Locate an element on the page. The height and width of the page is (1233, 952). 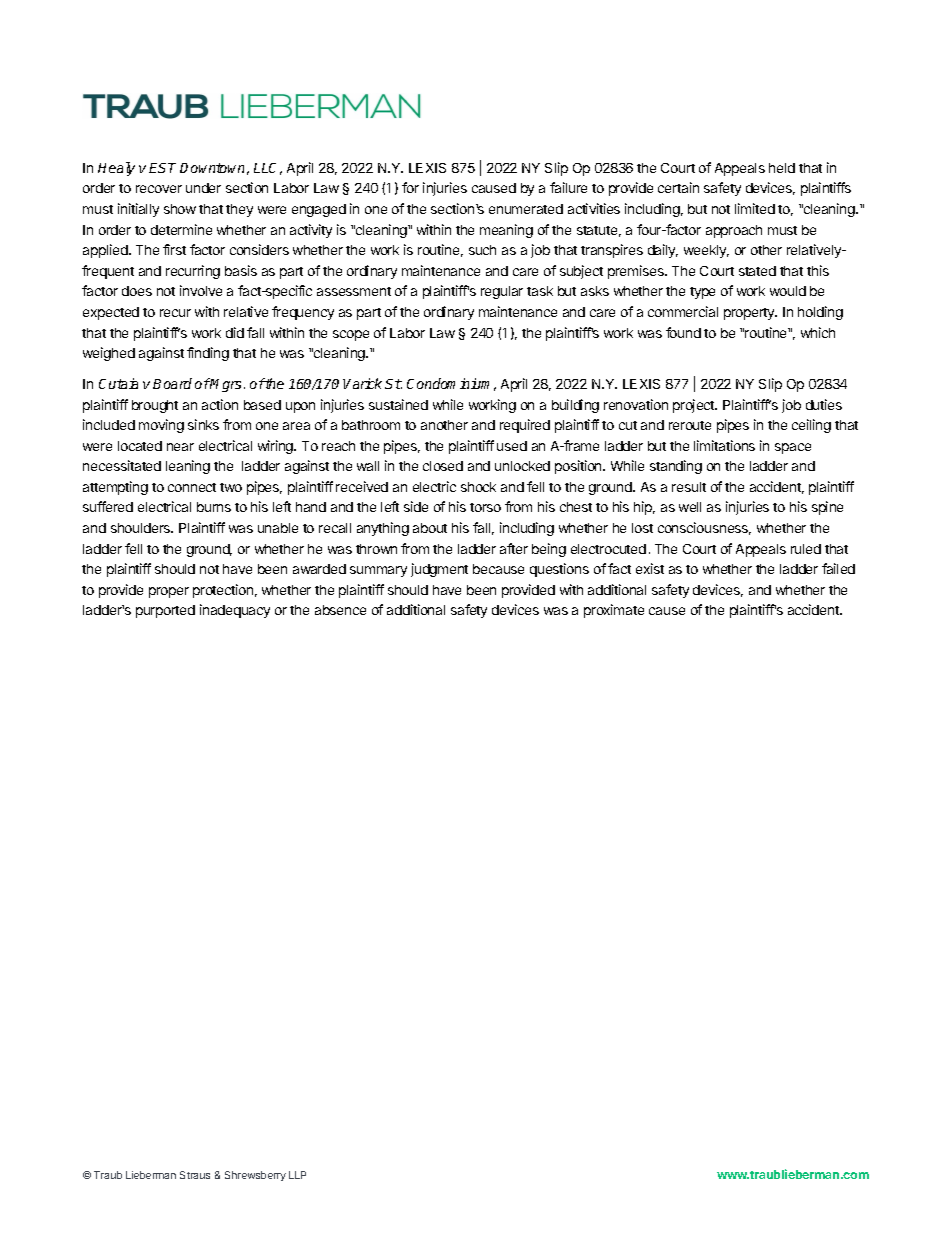
enumerated is located at coordinates (526, 209).
